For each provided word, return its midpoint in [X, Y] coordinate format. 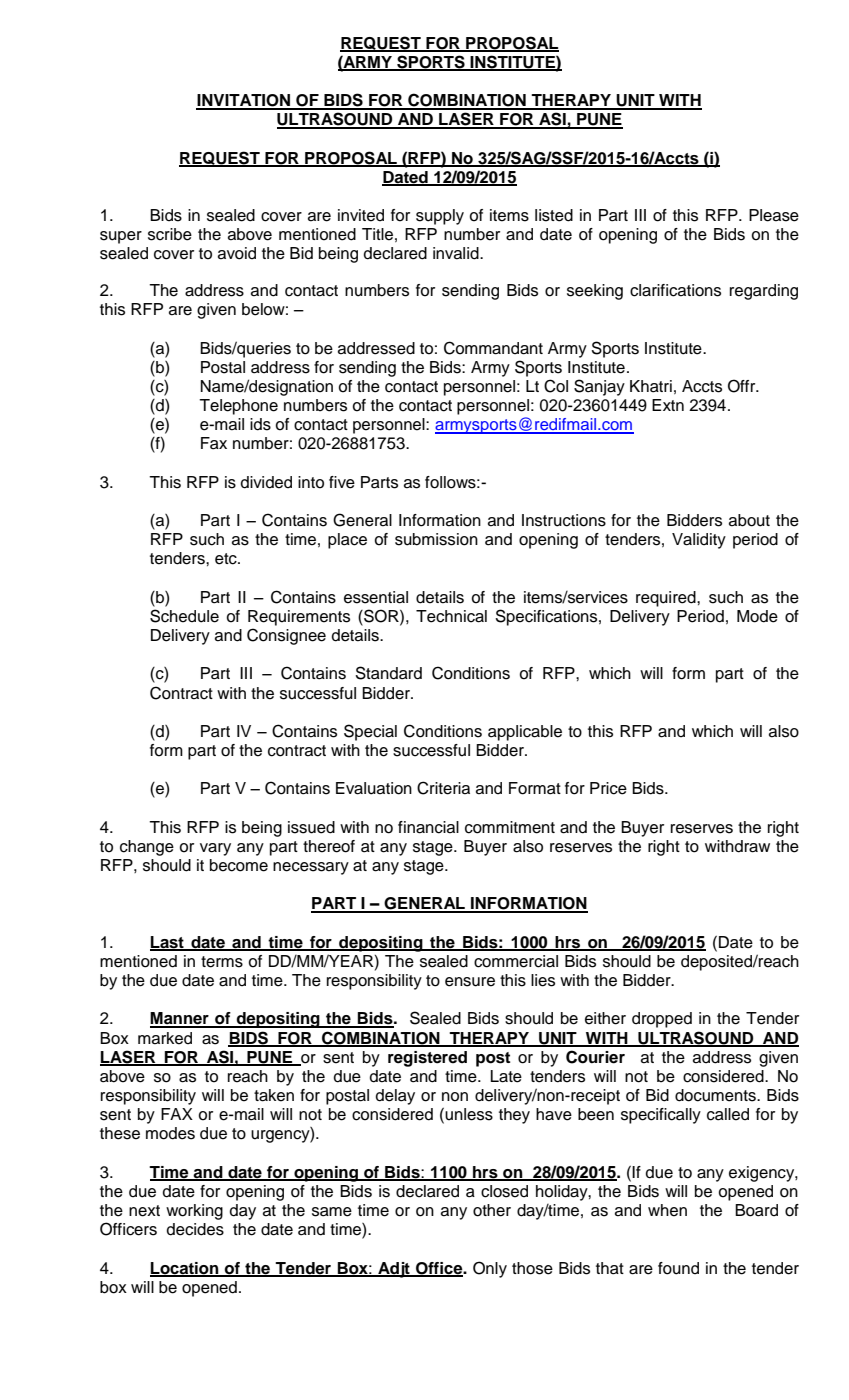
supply [440, 217]
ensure [470, 982]
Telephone [238, 407]
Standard [388, 673]
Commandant [493, 348]
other [492, 1210]
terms [222, 962]
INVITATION [244, 101]
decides [195, 1229]
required [667, 599]
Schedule [184, 616]
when [667, 1210]
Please [774, 215]
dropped [662, 1020]
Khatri [651, 386]
